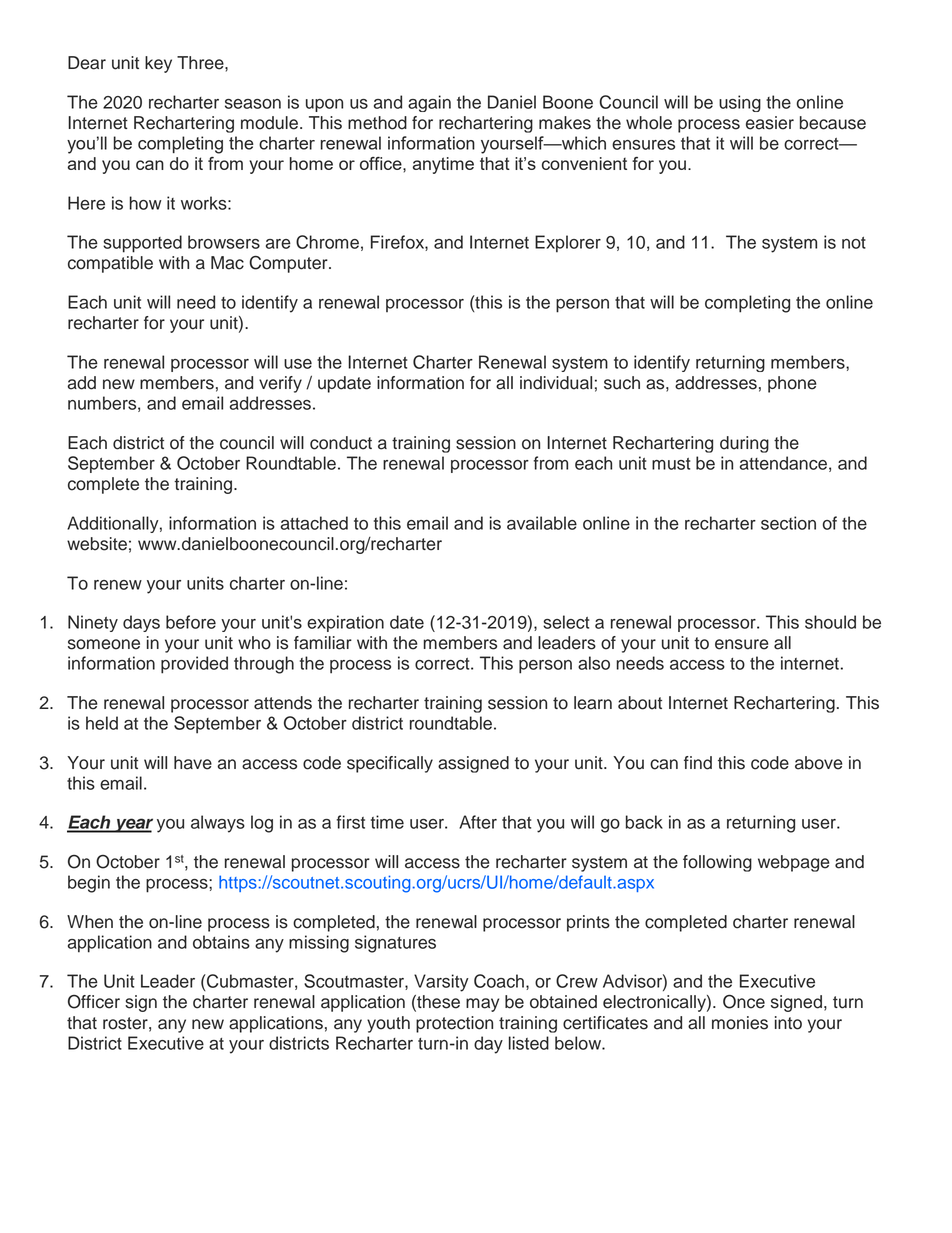  I want to click on using, so click(740, 103).
